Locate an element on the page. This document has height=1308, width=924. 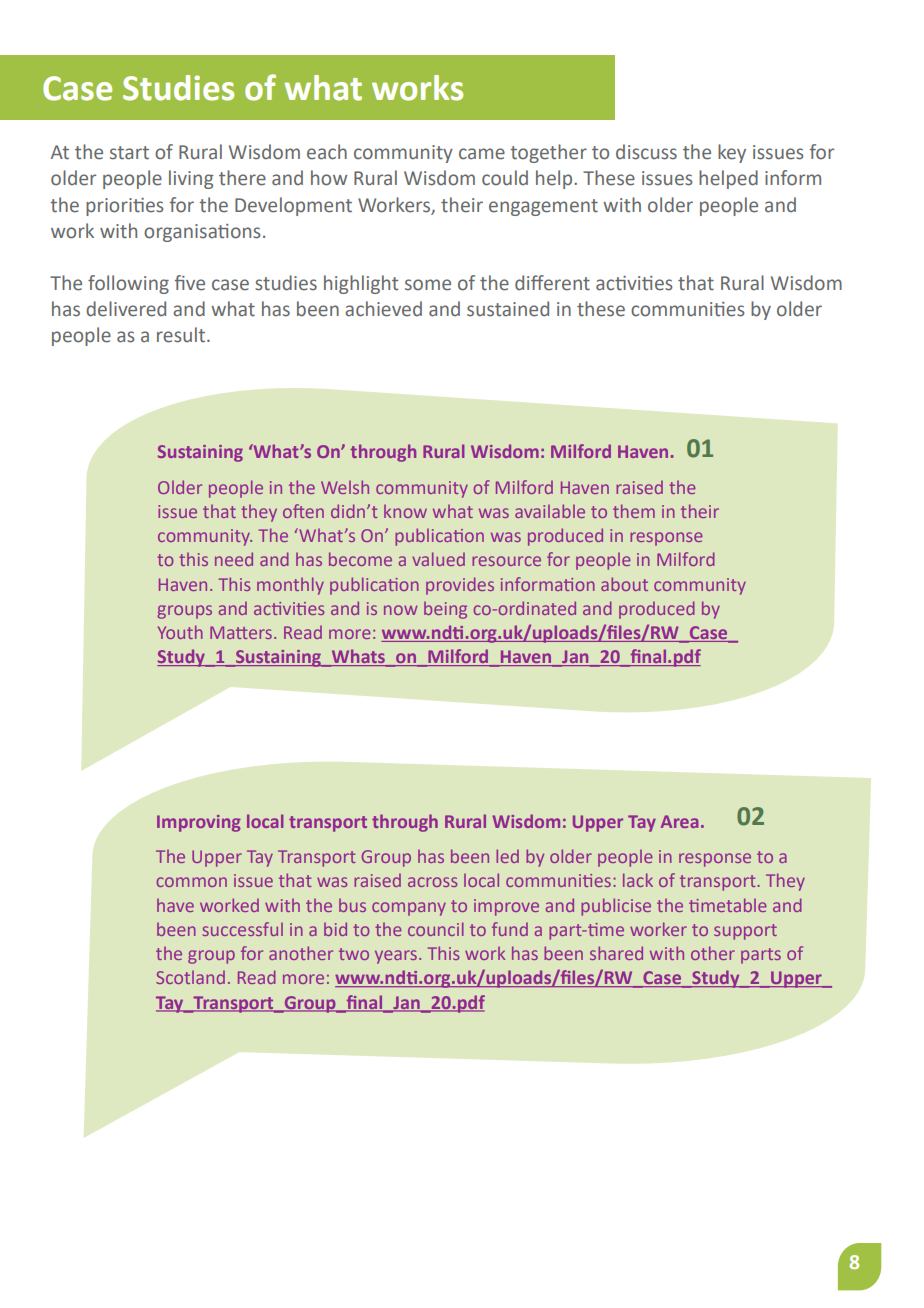
know is located at coordinates (405, 511).
